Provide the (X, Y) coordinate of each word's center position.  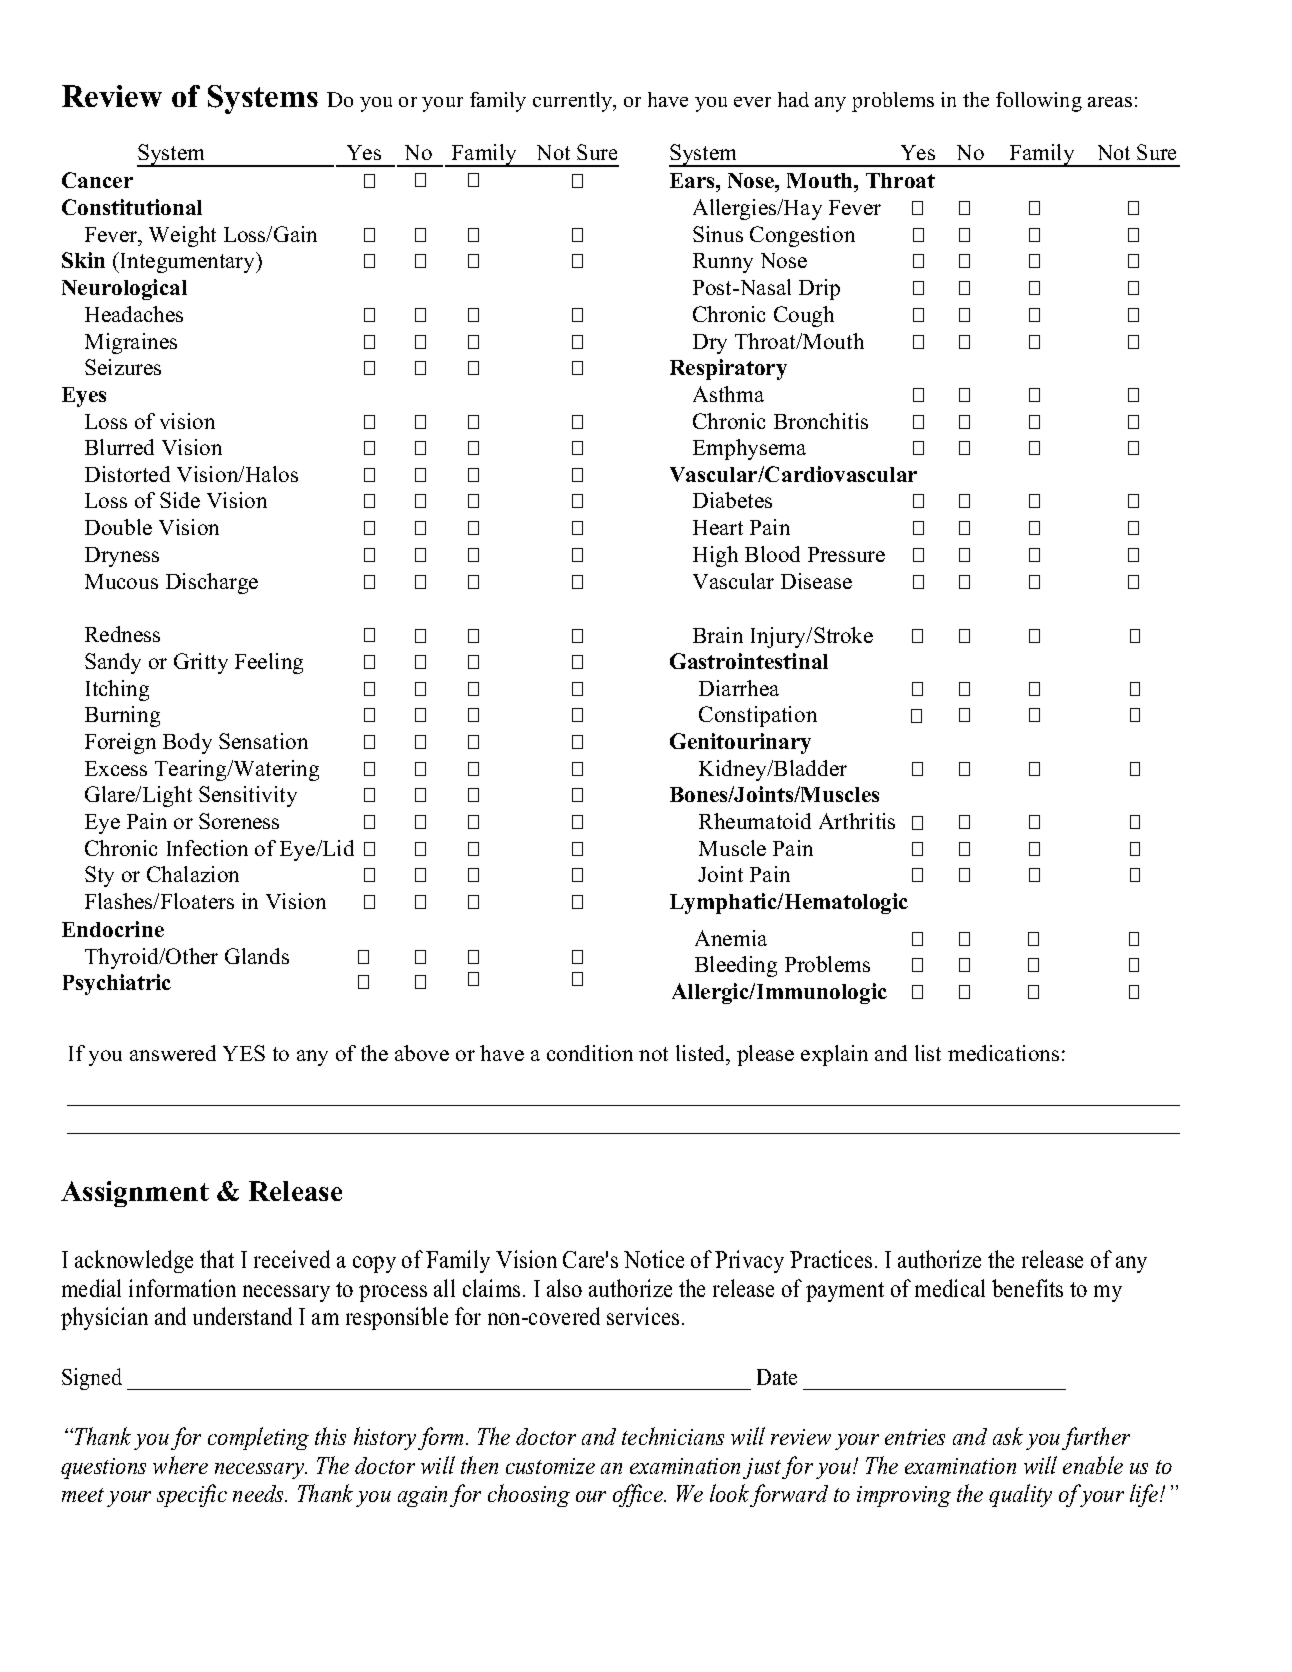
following (1039, 102)
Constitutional (132, 207)
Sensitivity (248, 796)
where (180, 1465)
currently (574, 102)
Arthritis (857, 821)
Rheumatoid (755, 821)
